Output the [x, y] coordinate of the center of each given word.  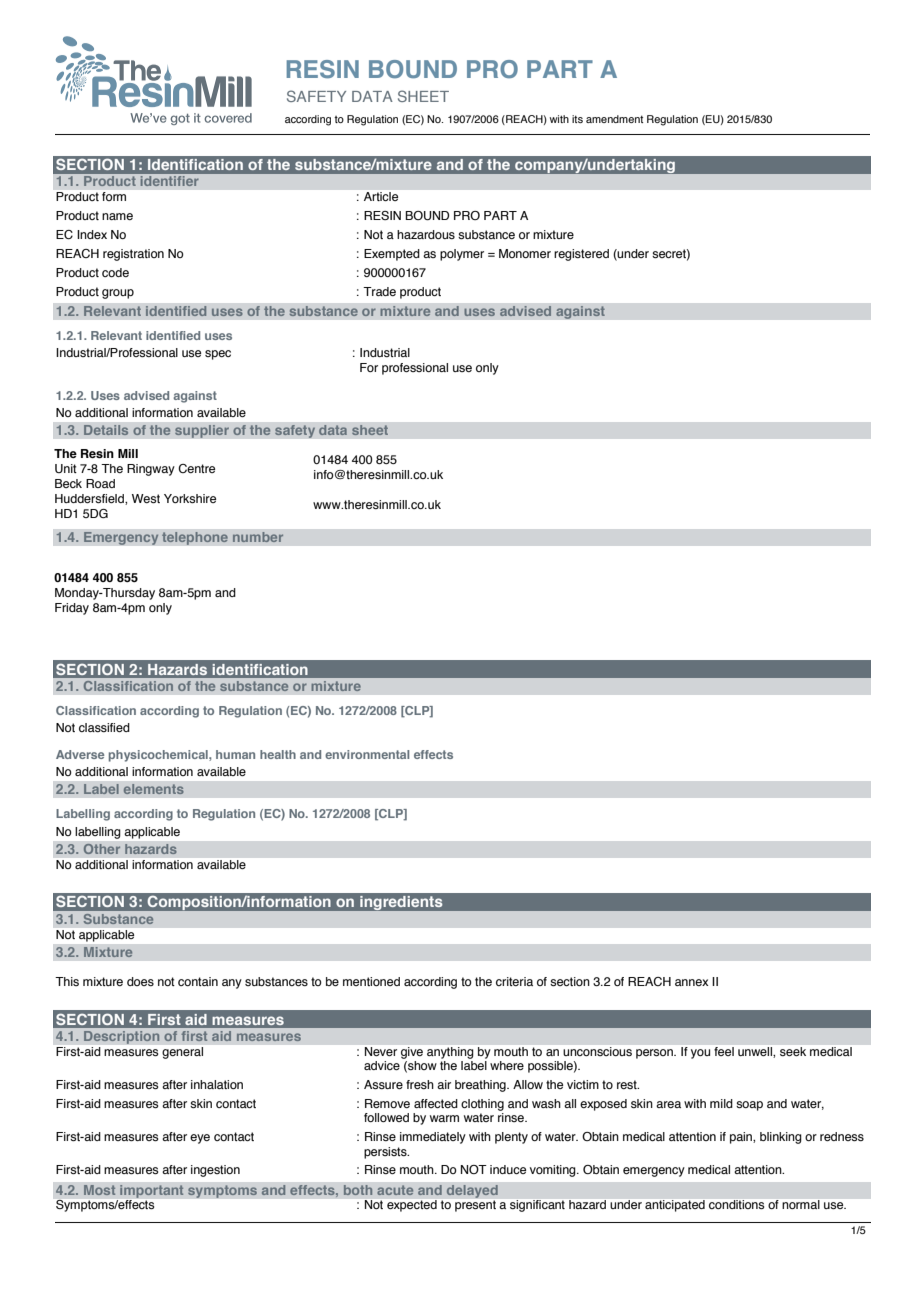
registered [581, 255]
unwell [756, 1051]
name [117, 216]
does [140, 981]
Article [381, 196]
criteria [514, 981]
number [258, 537]
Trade [379, 291]
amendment [614, 119]
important [152, 1191]
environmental [367, 754]
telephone [194, 538]
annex [692, 982]
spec [218, 355]
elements [153, 789]
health [278, 754]
